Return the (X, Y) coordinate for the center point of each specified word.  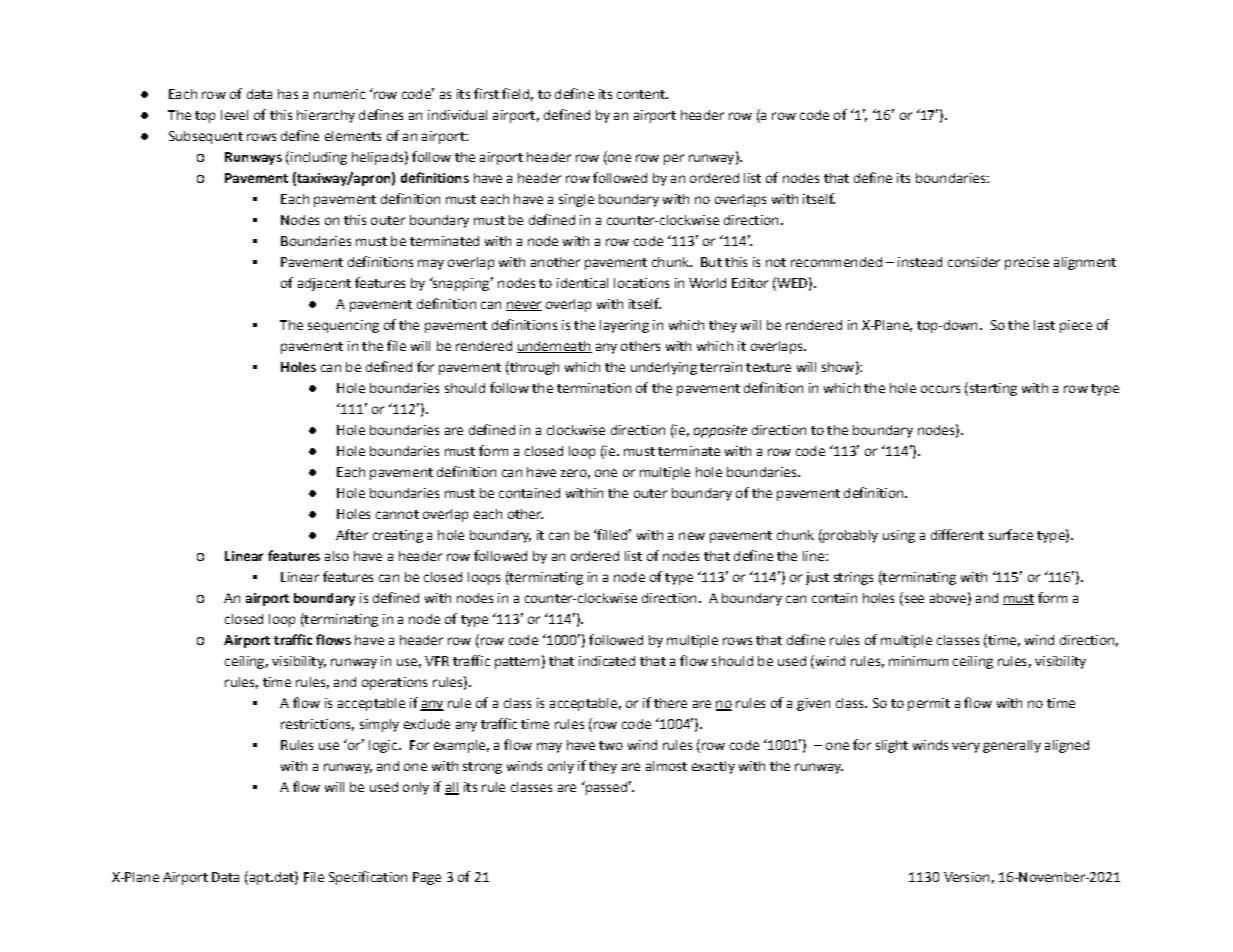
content (642, 94)
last (1044, 325)
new (692, 536)
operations (394, 683)
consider (974, 262)
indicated (607, 661)
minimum (918, 661)
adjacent (324, 284)
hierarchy (326, 116)
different (957, 534)
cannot (397, 514)
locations (641, 283)
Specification (368, 878)
